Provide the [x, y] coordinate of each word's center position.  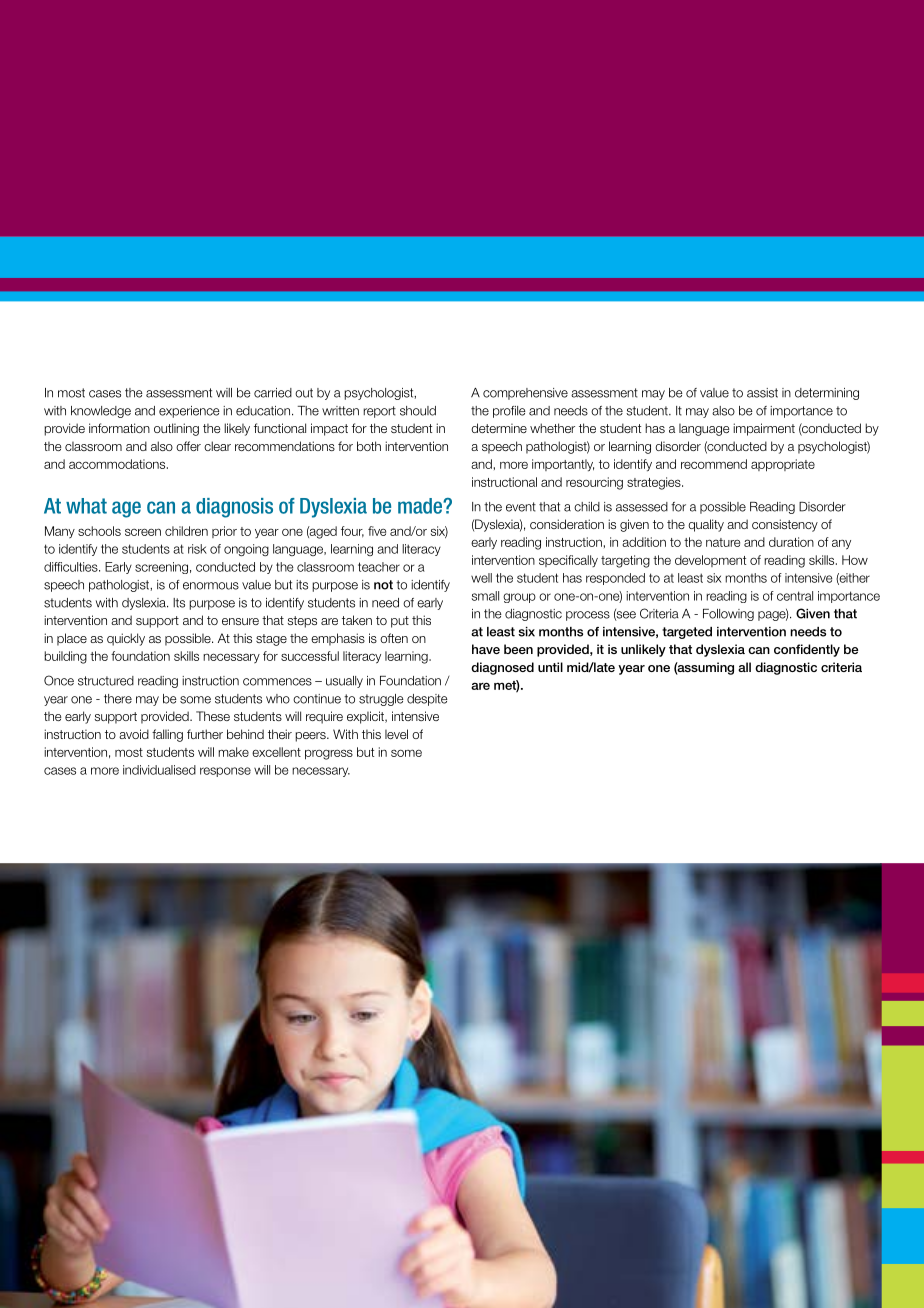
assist [762, 393]
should [418, 411]
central [795, 596]
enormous [211, 586]
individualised [159, 770]
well [481, 578]
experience [189, 412]
